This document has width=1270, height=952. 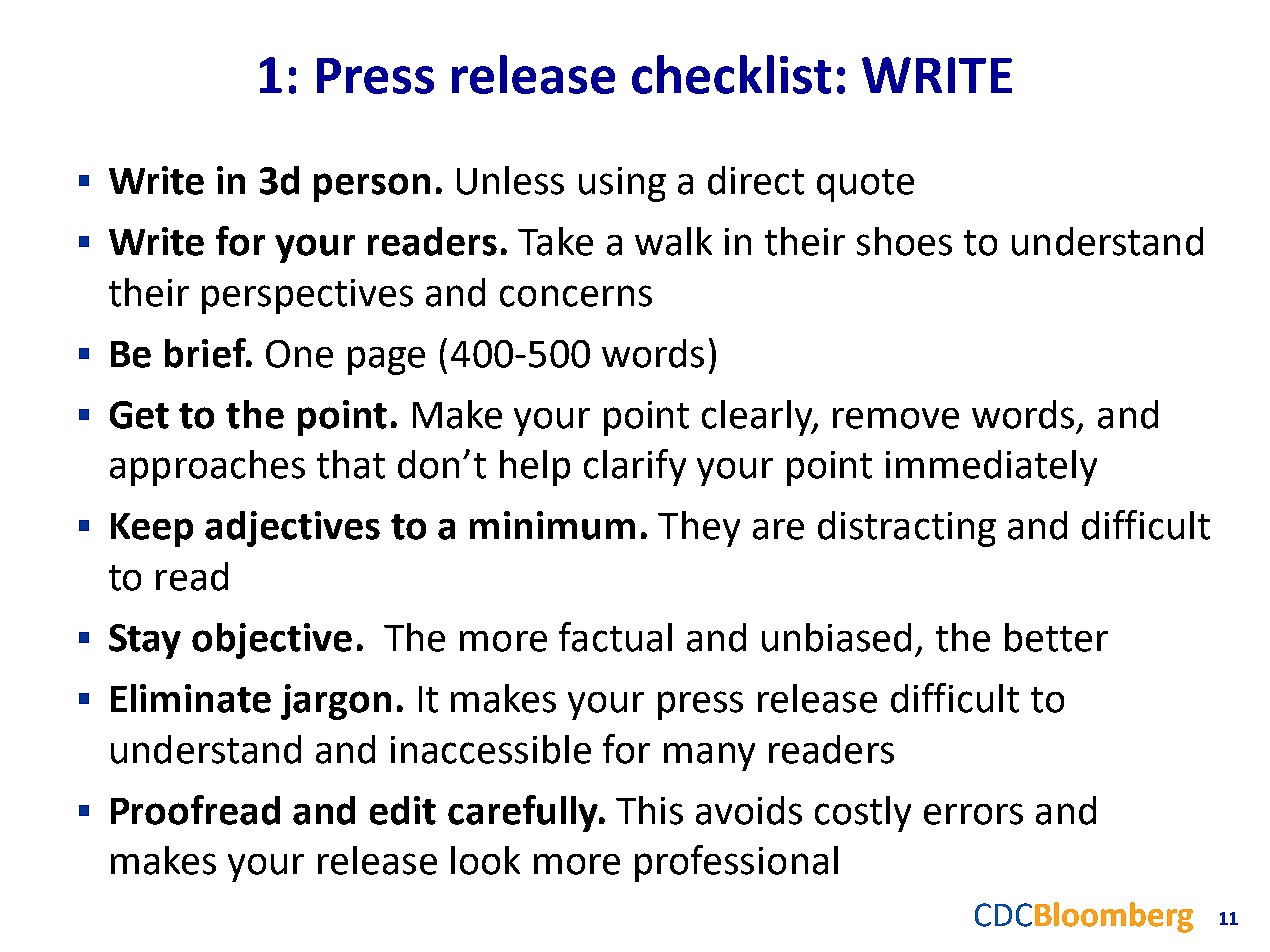 I want to click on quote, so click(x=865, y=185).
